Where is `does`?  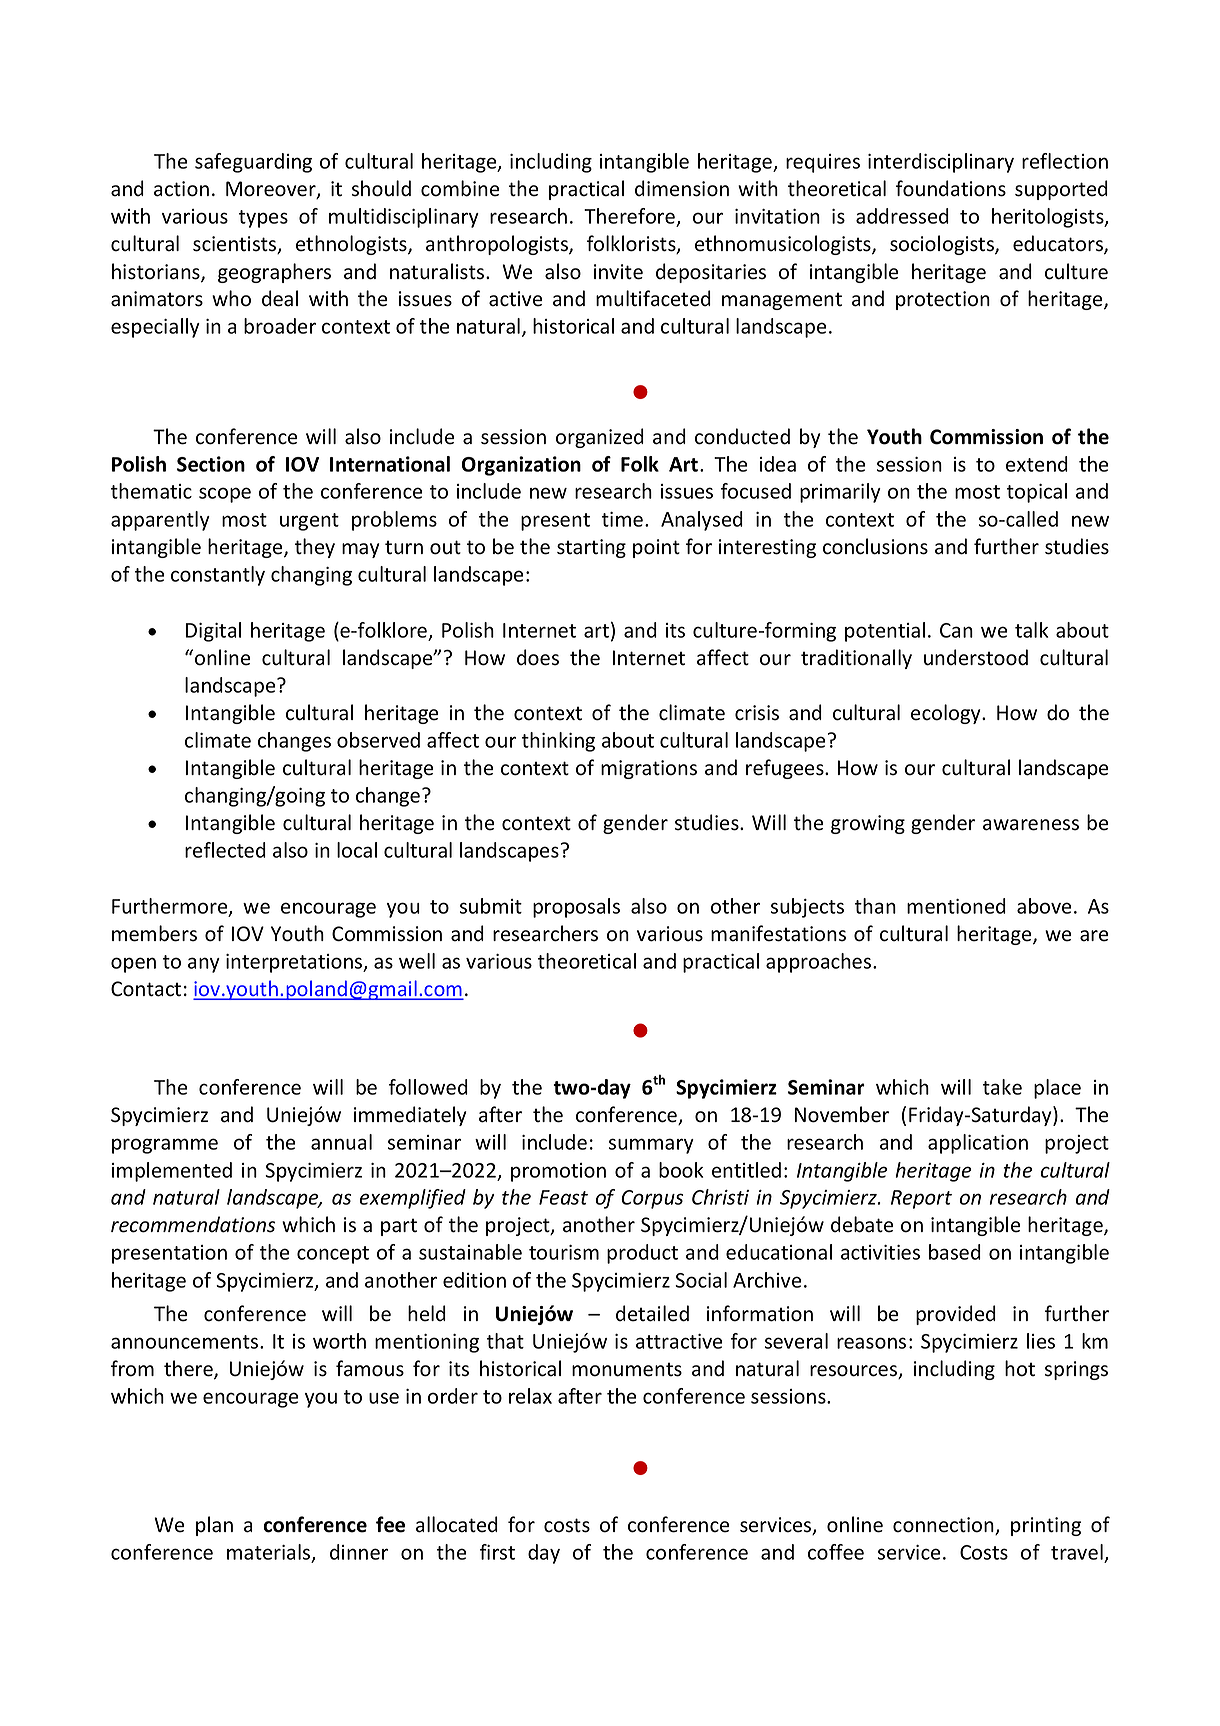 does is located at coordinates (538, 657).
